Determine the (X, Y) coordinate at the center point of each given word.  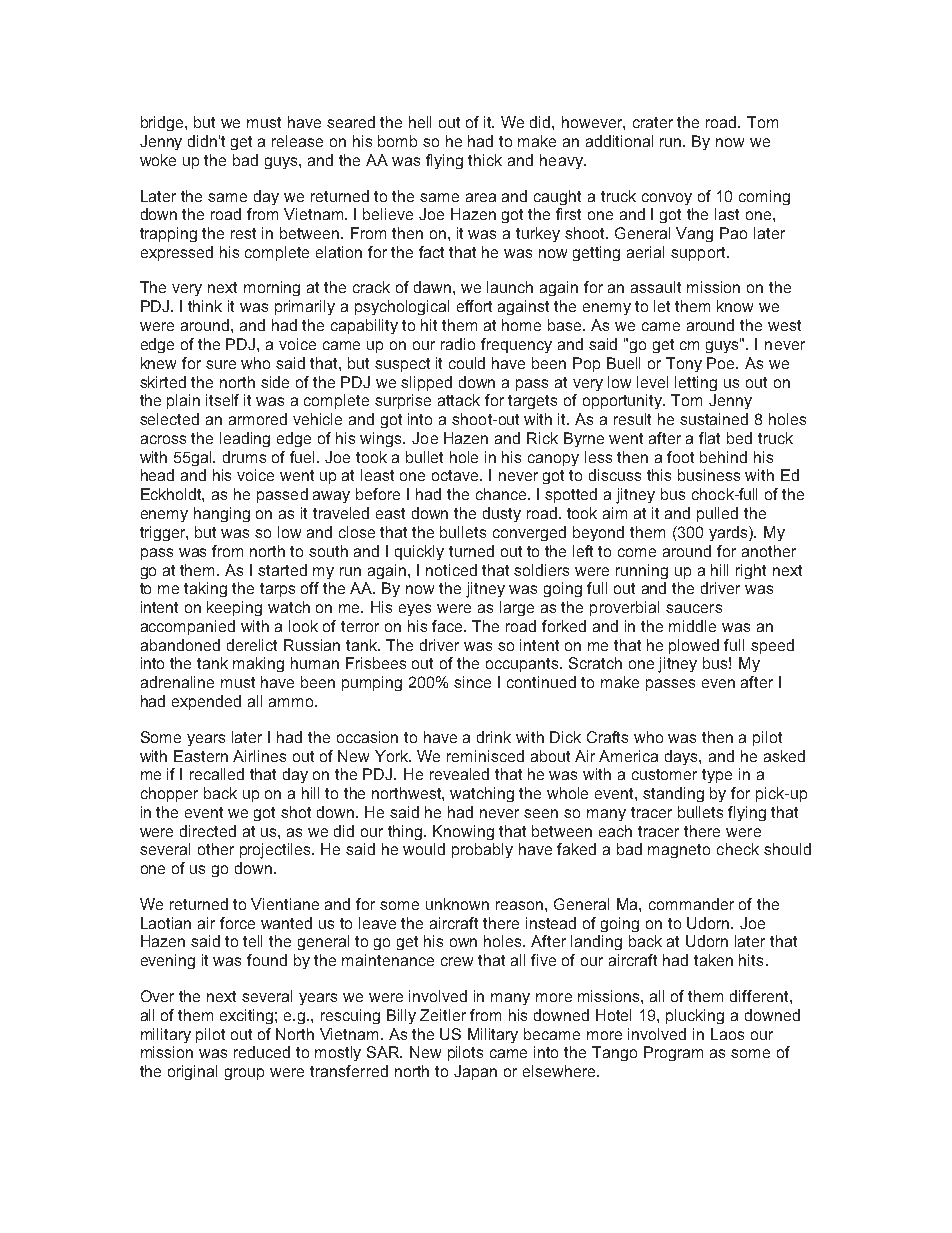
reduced (262, 1052)
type (717, 776)
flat (709, 438)
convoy (667, 199)
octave (456, 475)
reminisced (485, 756)
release (297, 141)
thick (485, 160)
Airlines (259, 756)
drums (244, 457)
